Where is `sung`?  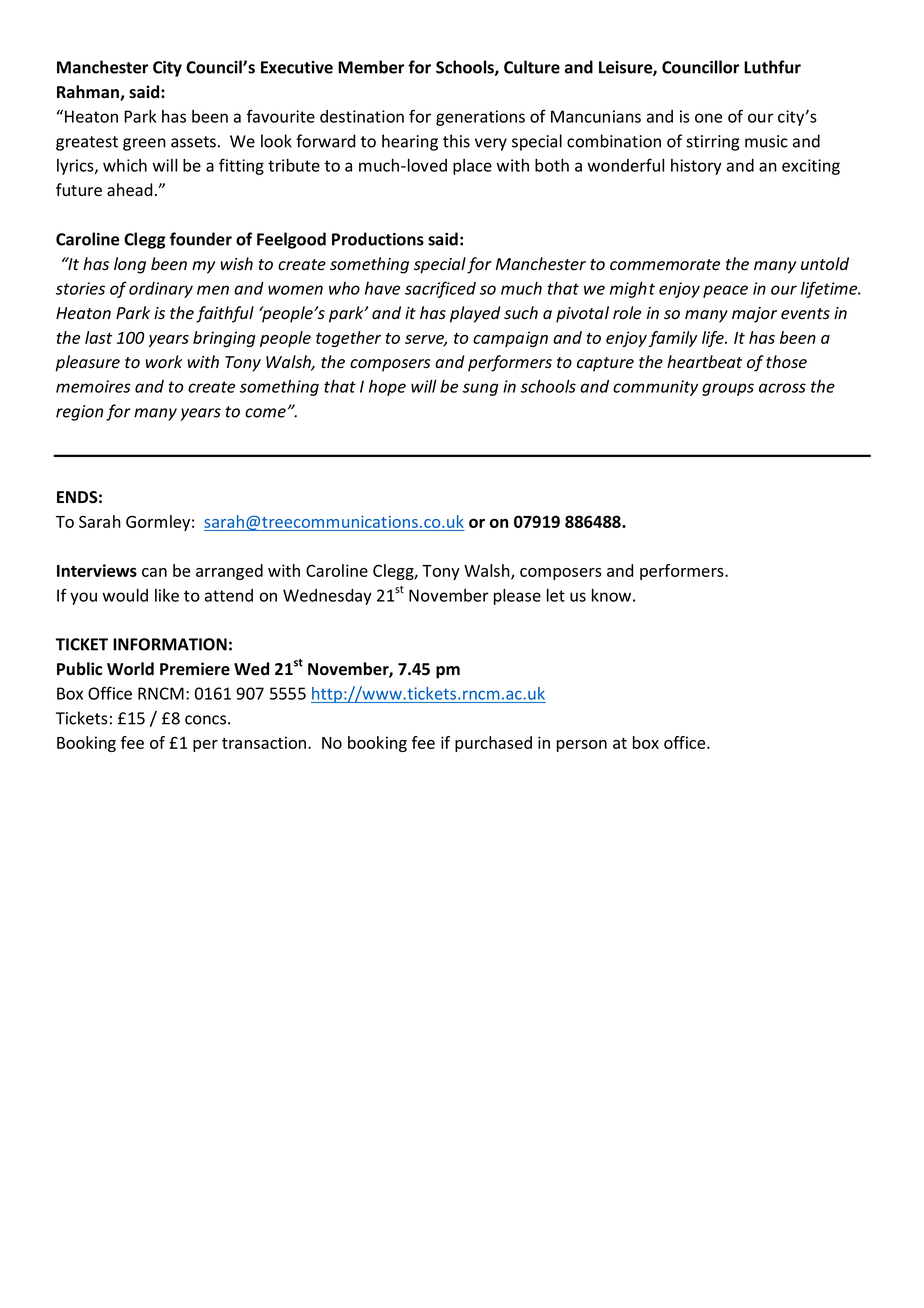 sung is located at coordinates (481, 389).
